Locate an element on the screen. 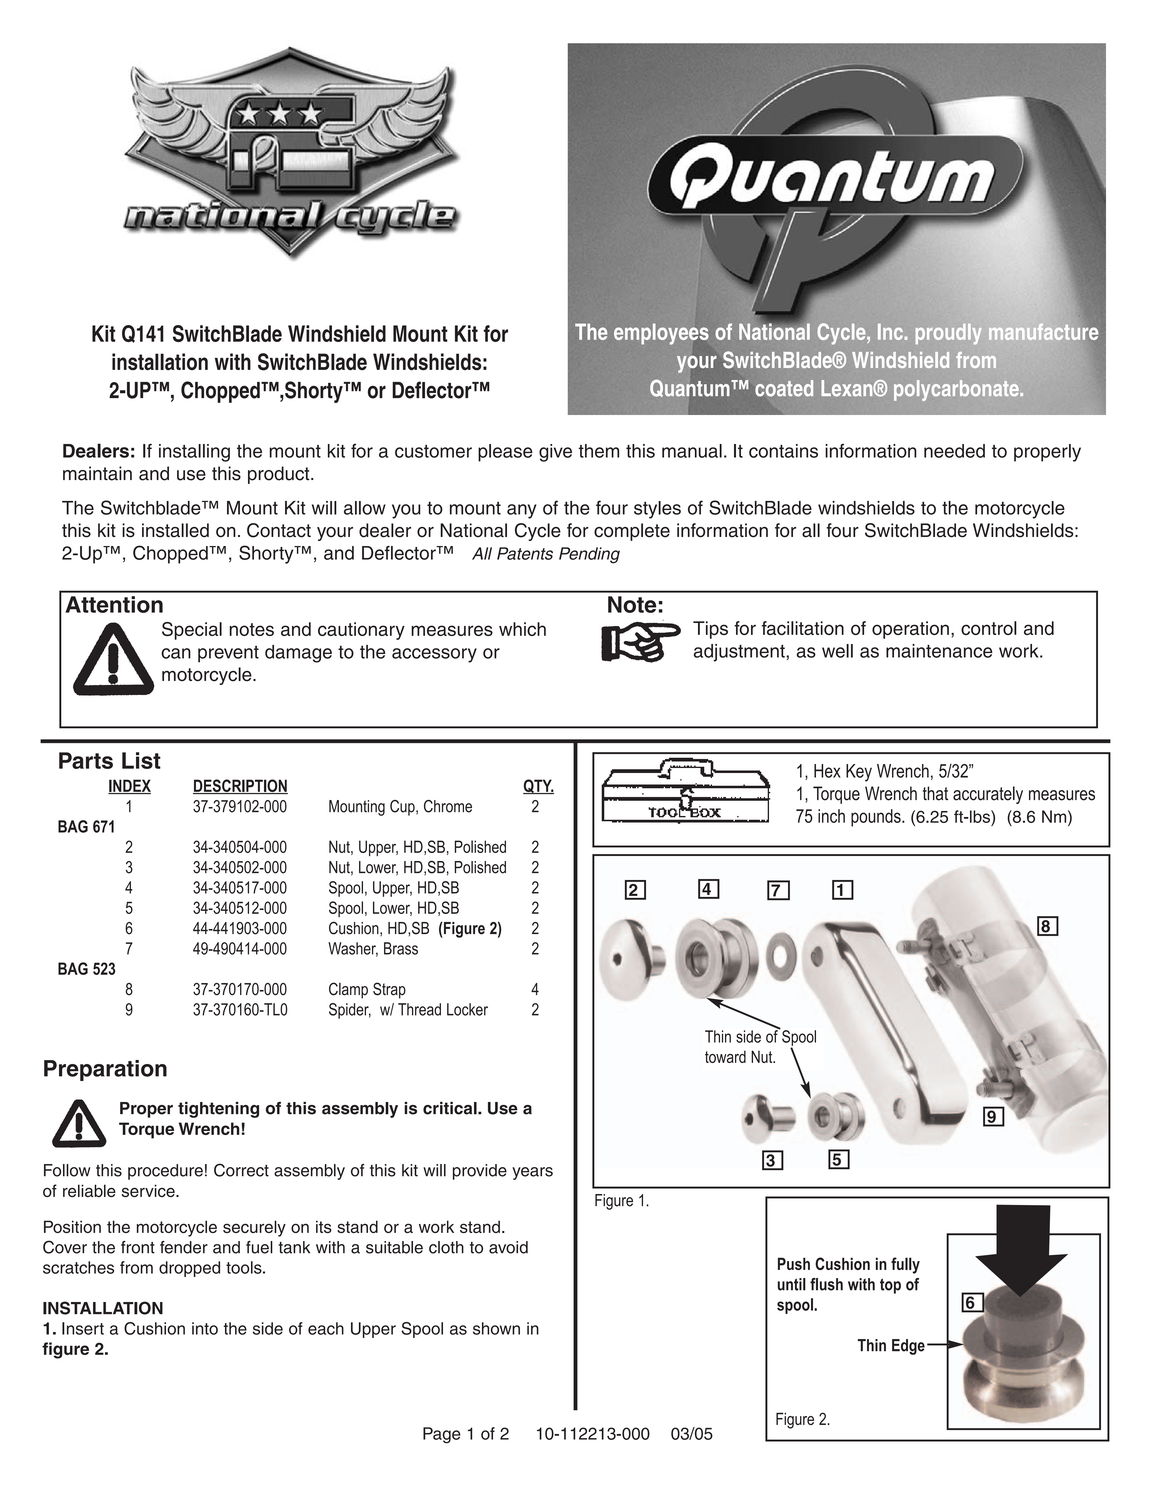 The width and height of the screenshot is (1151, 1490). QTY is located at coordinates (538, 786).
